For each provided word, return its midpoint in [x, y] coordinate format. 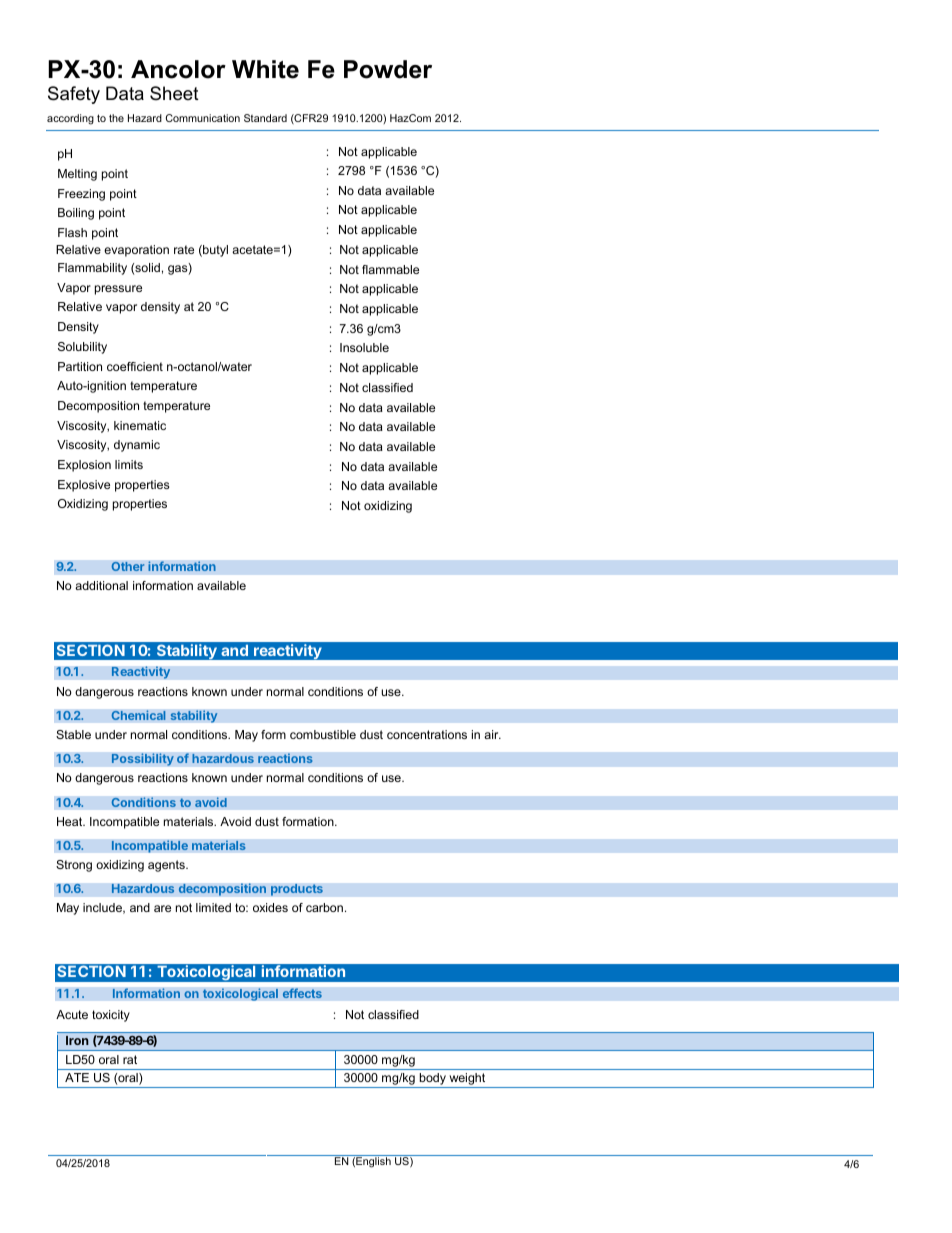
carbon [324, 907]
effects [302, 993]
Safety [74, 95]
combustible [323, 734]
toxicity [111, 1016]
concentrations [427, 734]
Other [128, 566]
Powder [388, 69]
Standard [265, 118]
